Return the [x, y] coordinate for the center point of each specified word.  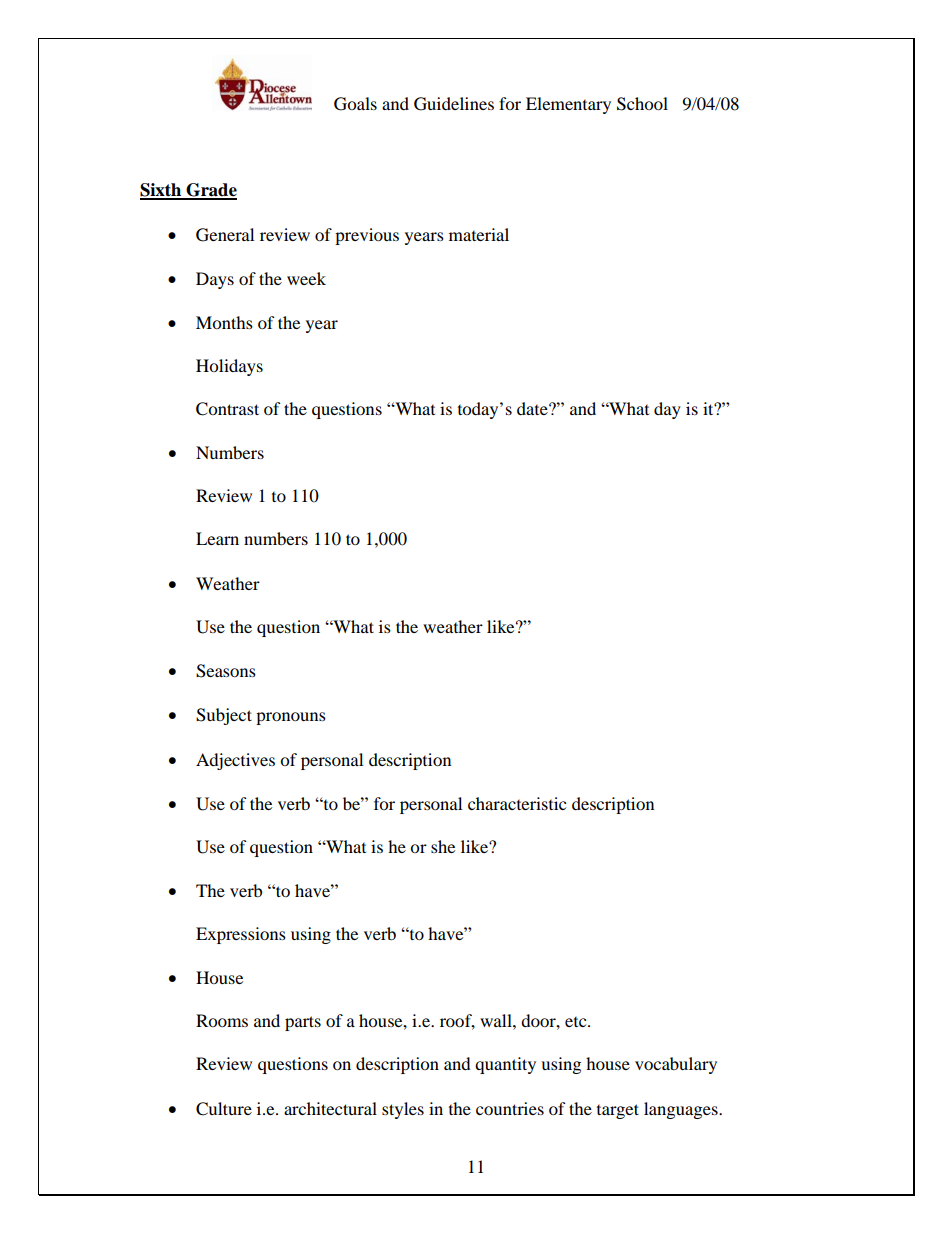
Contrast [227, 409]
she [443, 846]
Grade [210, 191]
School [642, 104]
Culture [224, 1109]
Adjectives [235, 761]
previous [367, 236]
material [479, 234]
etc [577, 1022]
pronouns [291, 718]
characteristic [517, 803]
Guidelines [454, 104]
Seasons [226, 671]
